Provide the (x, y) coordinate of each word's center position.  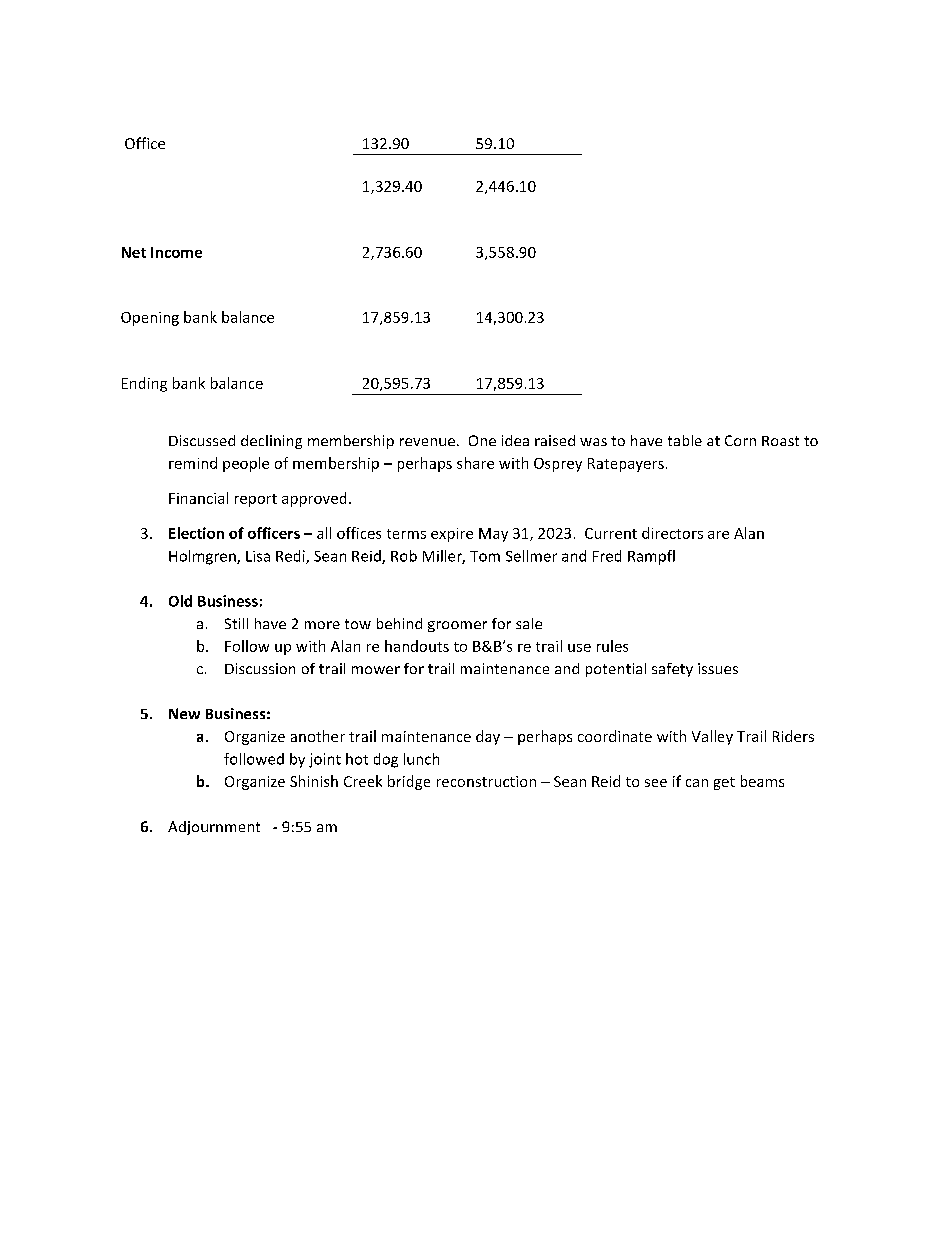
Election (196, 533)
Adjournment (214, 828)
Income (176, 252)
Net (134, 252)
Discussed (202, 440)
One (482, 440)
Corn (740, 440)
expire (452, 535)
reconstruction (486, 781)
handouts (417, 646)
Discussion (260, 668)
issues (718, 668)
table (685, 440)
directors (672, 533)
